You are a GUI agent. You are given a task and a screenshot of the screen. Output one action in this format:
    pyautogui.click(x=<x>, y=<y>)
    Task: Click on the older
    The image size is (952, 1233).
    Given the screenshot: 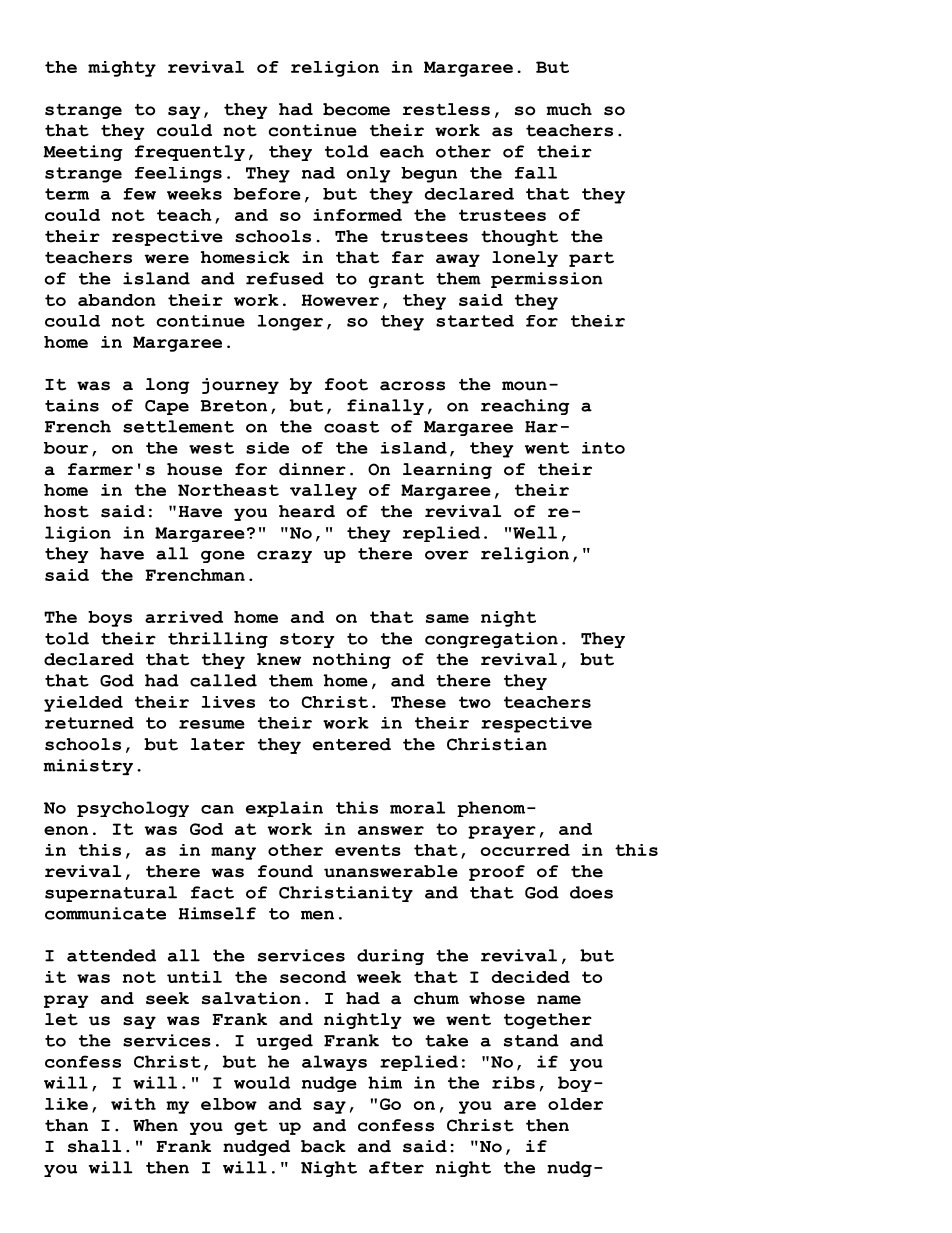 What is the action you would take?
    pyautogui.click(x=575, y=1104)
